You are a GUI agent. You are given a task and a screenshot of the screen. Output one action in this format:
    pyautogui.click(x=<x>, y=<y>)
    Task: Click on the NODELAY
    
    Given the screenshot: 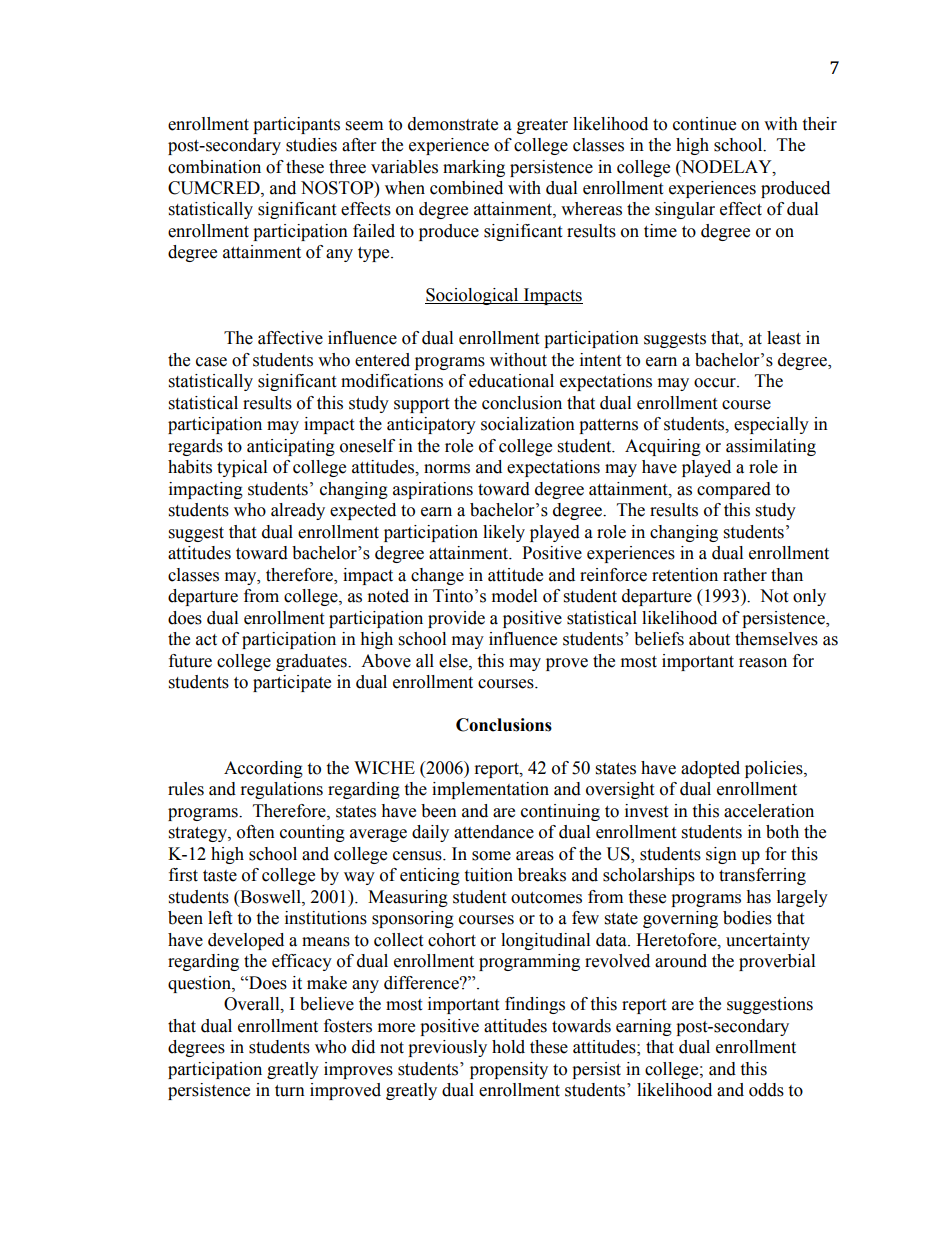 What is the action you would take?
    pyautogui.click(x=726, y=167)
